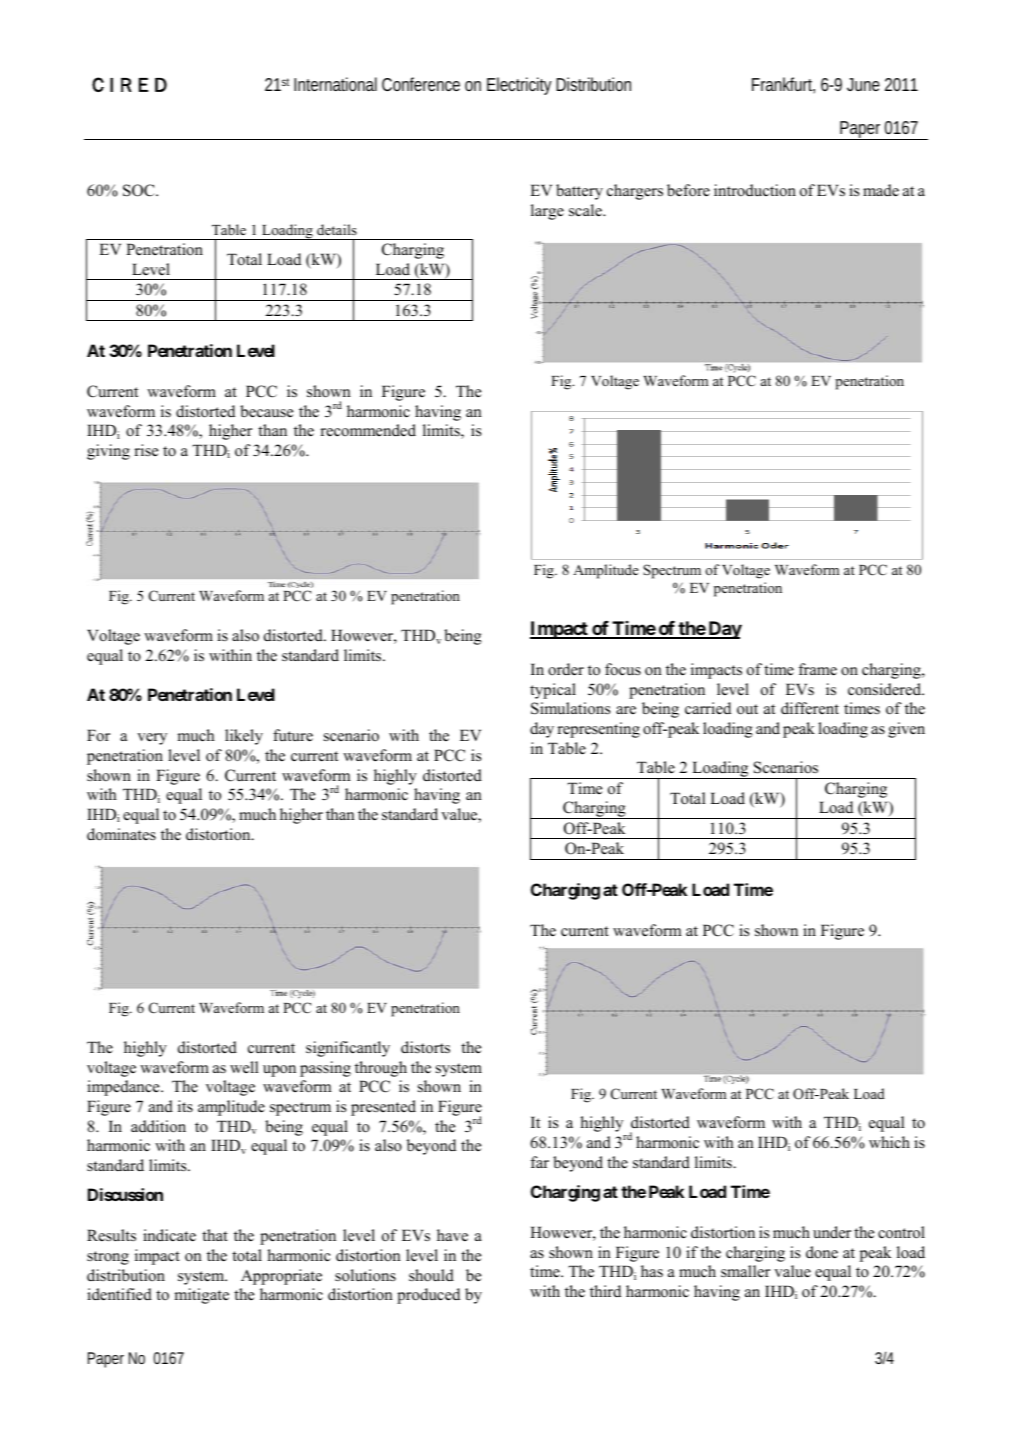 The height and width of the document is (1431, 1012). I want to click on typical, so click(553, 691).
